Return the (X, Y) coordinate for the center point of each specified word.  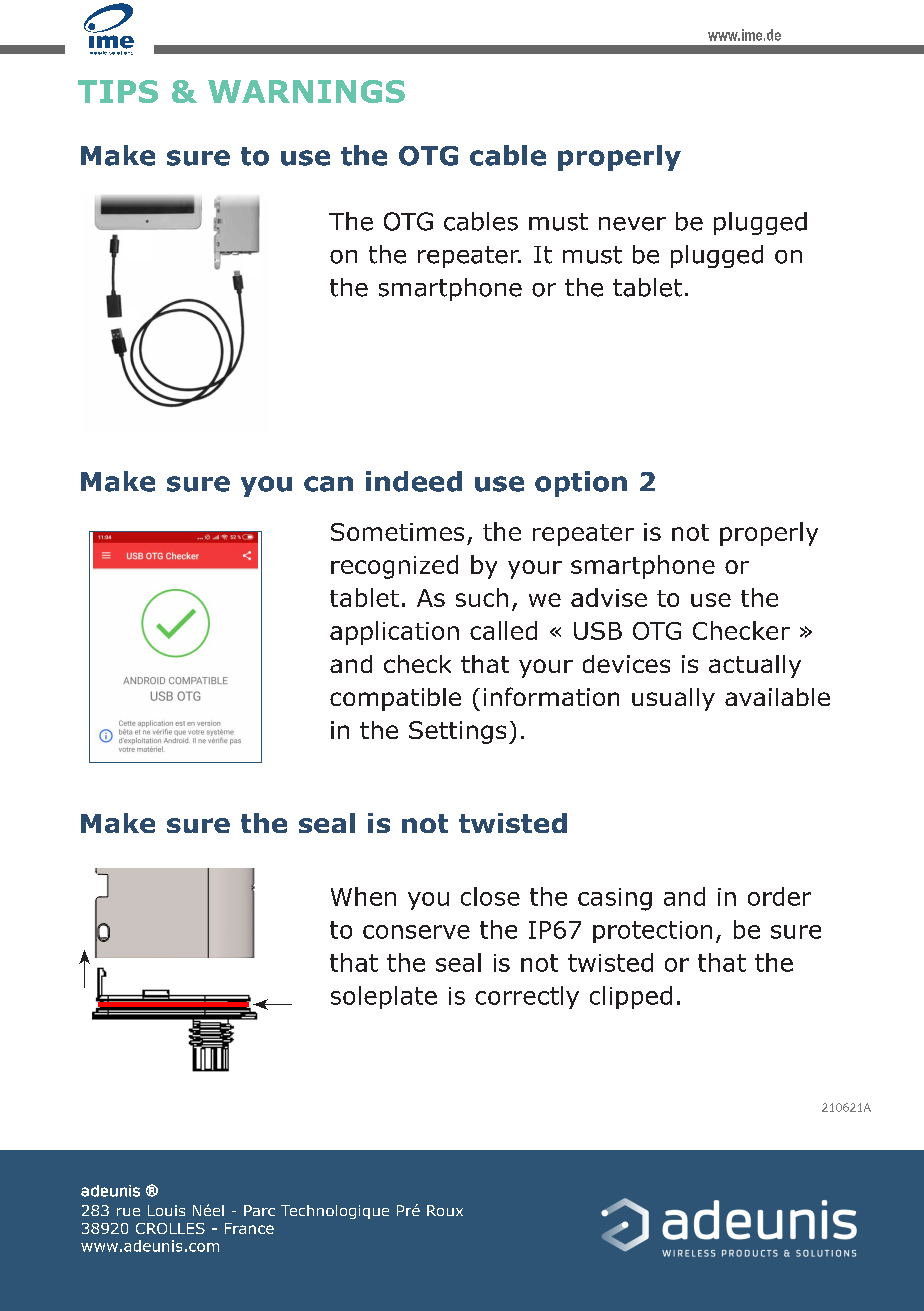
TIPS (118, 91)
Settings (457, 732)
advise (609, 597)
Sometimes (397, 532)
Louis (166, 1210)
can (328, 484)
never (632, 224)
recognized (394, 567)
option (581, 484)
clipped (631, 997)
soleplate (384, 997)
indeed (414, 481)
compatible (395, 699)
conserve (416, 932)
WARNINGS (306, 91)
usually (673, 699)
